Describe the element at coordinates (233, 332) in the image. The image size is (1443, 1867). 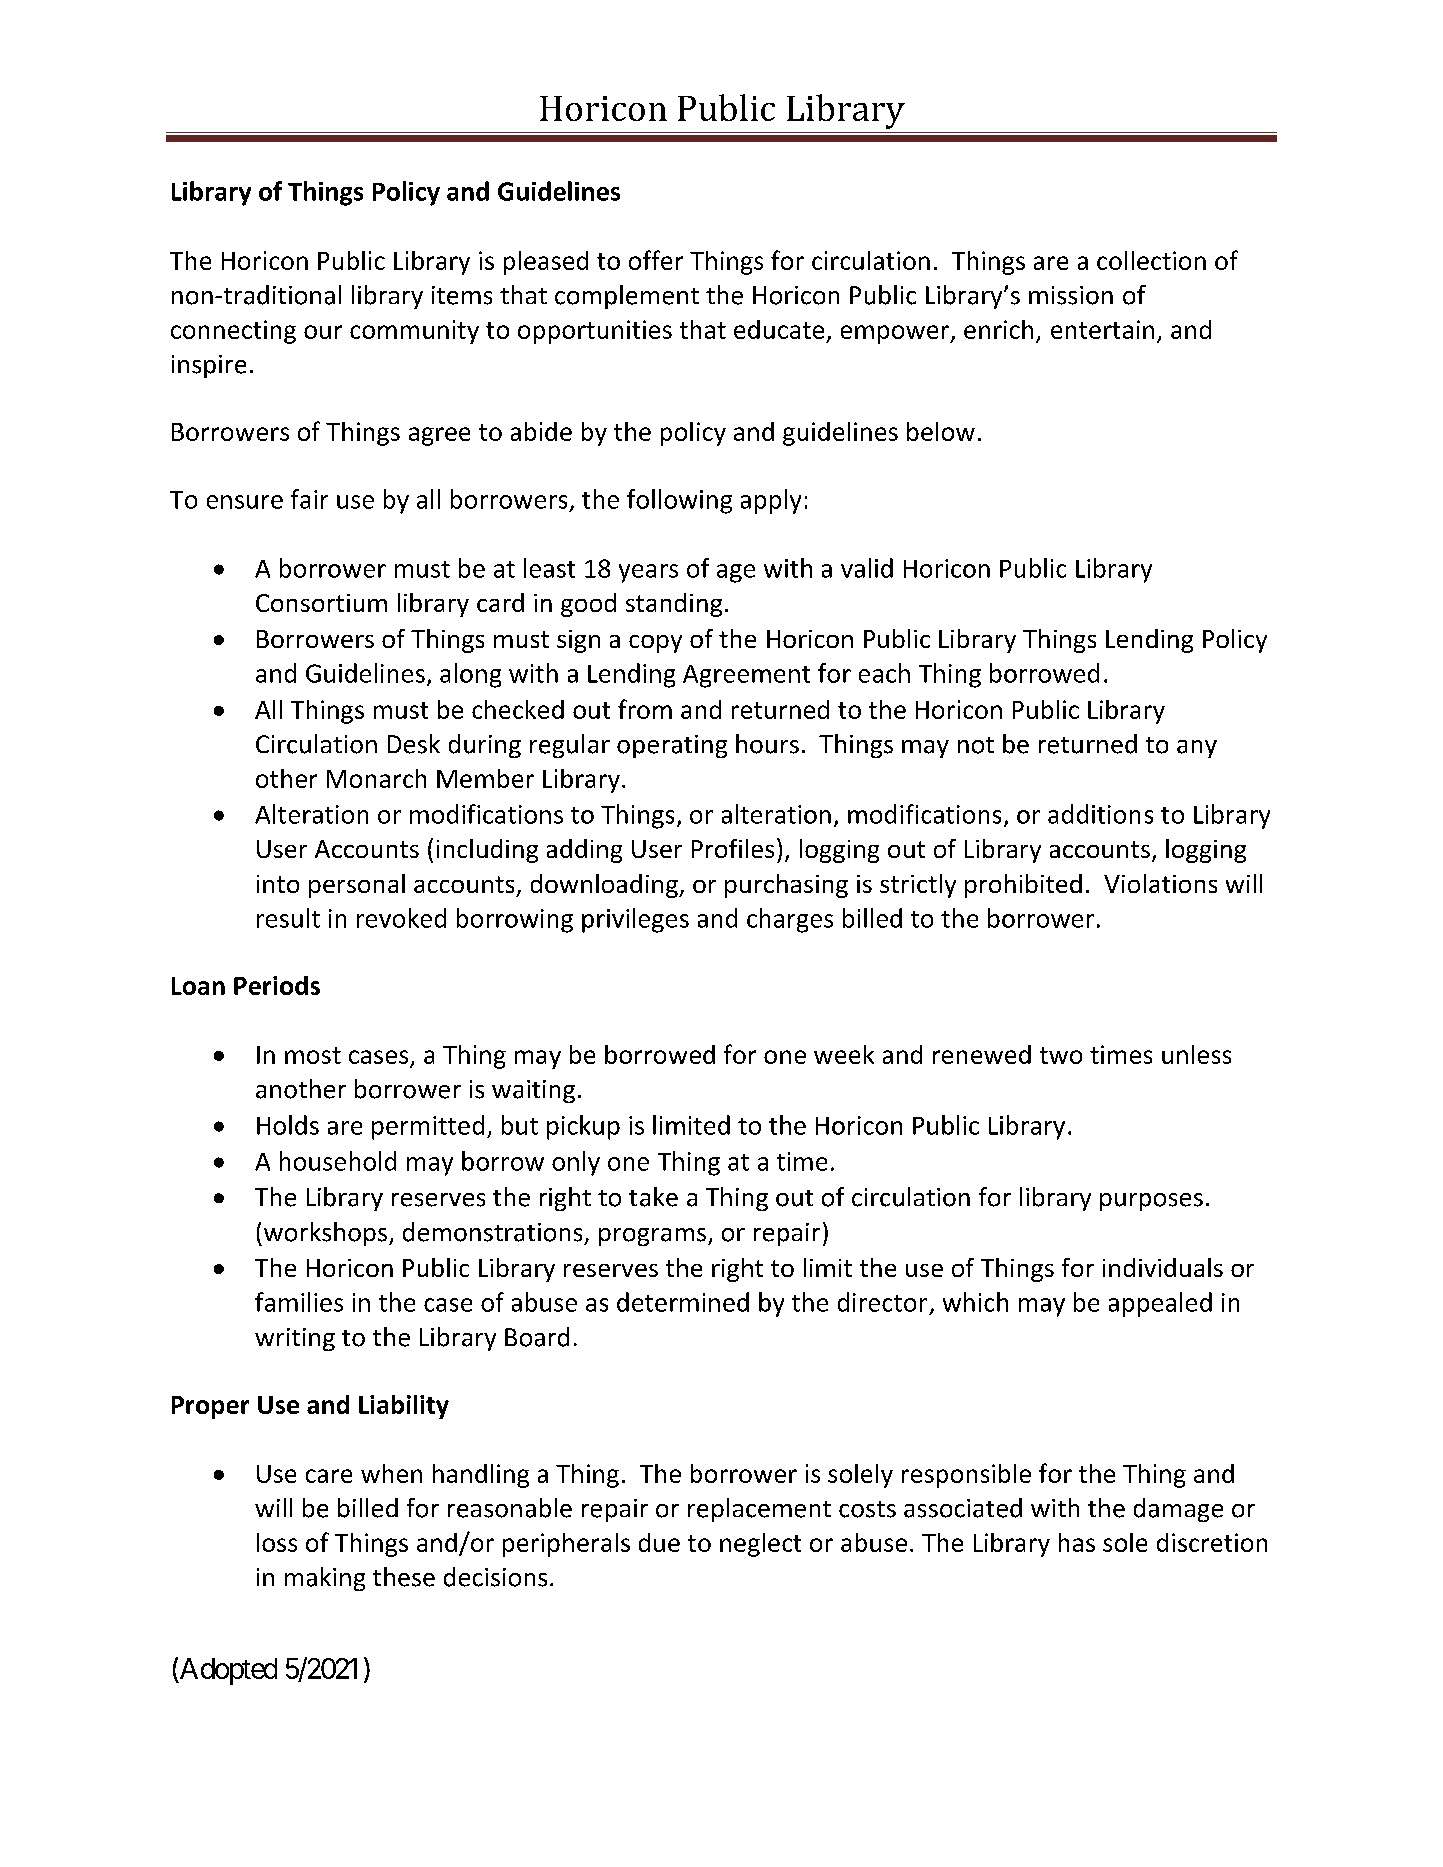
I see `connecting` at that location.
